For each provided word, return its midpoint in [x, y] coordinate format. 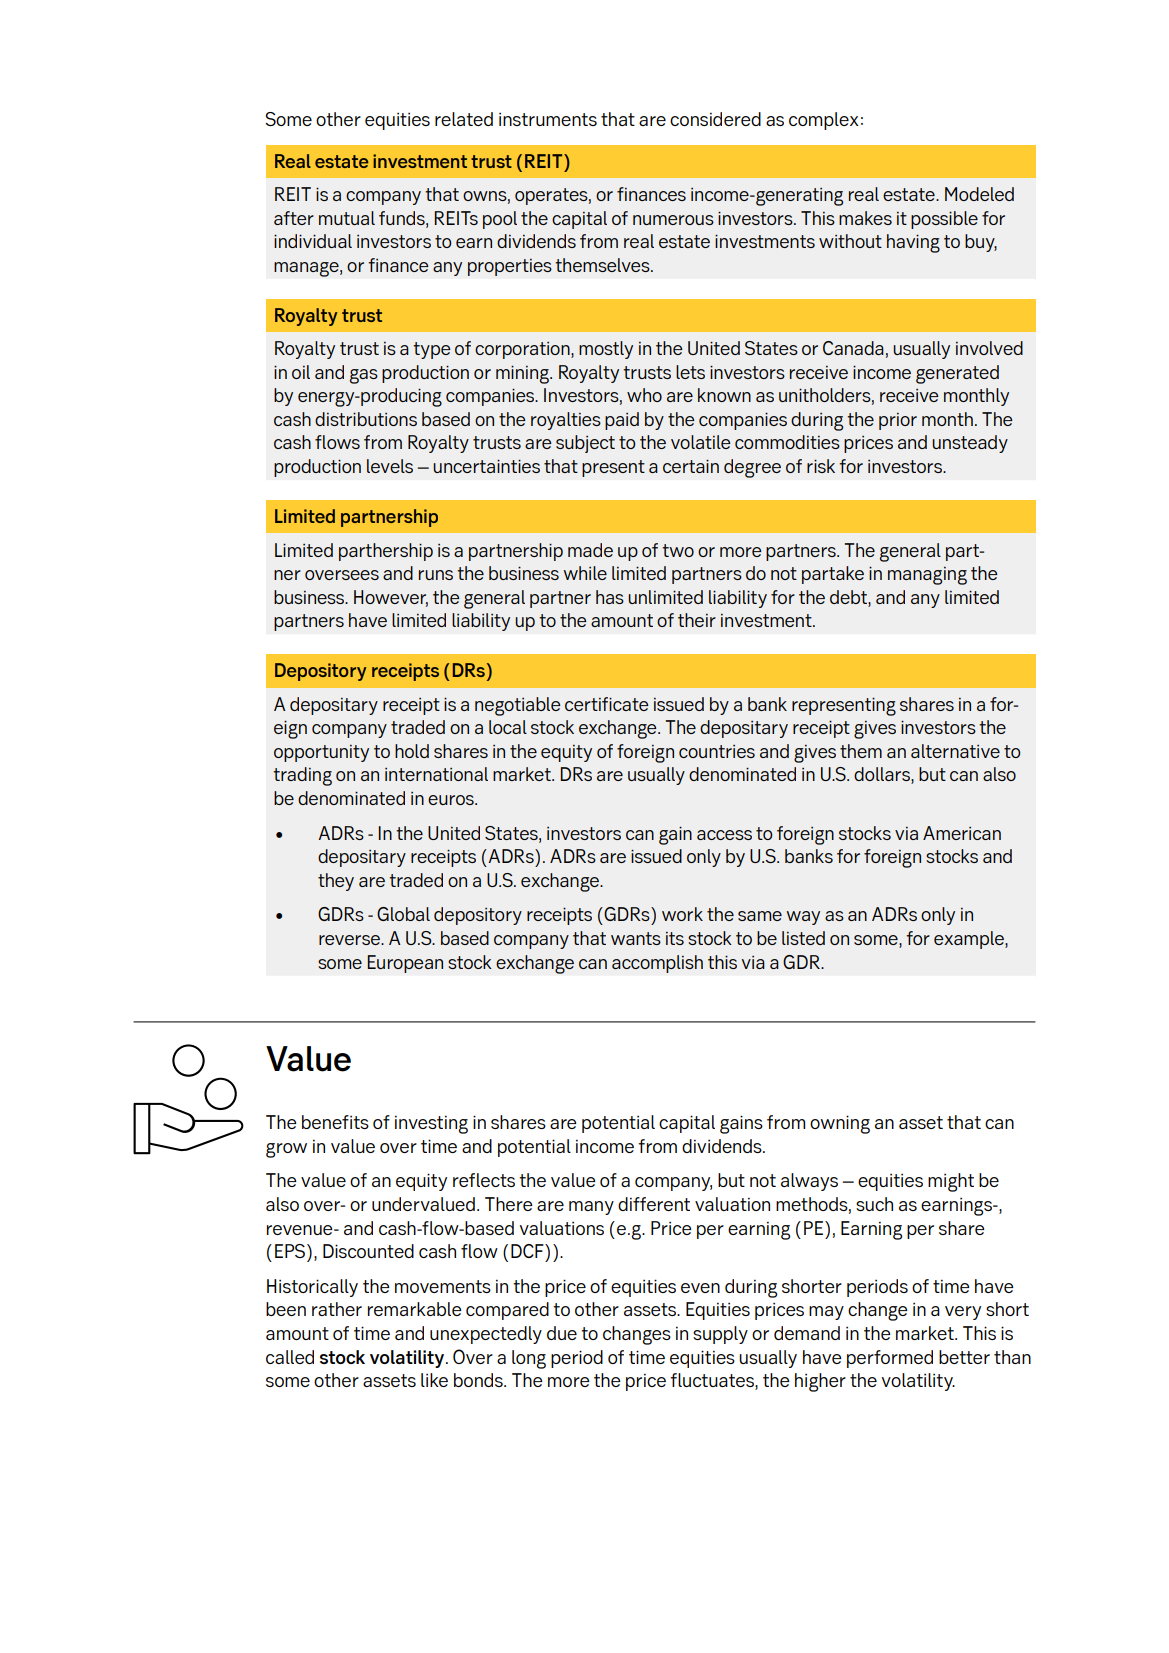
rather [337, 1309]
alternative [955, 751]
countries [717, 751]
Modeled [979, 194]
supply [720, 1335]
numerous [673, 220]
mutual [347, 218]
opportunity [321, 753]
